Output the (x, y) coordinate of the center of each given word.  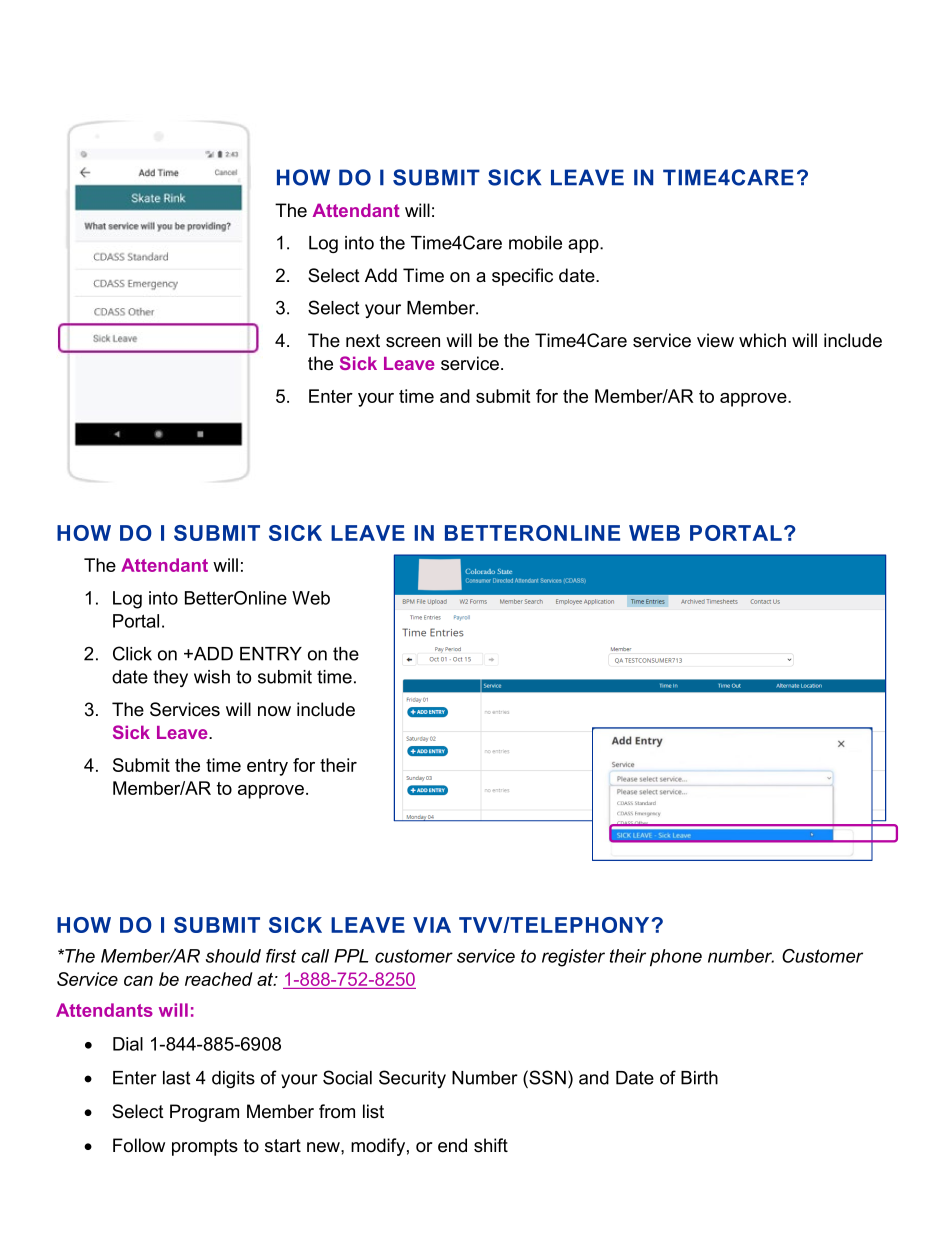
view (715, 340)
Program (204, 1113)
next (363, 341)
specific (522, 277)
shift (491, 1145)
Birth (699, 1078)
